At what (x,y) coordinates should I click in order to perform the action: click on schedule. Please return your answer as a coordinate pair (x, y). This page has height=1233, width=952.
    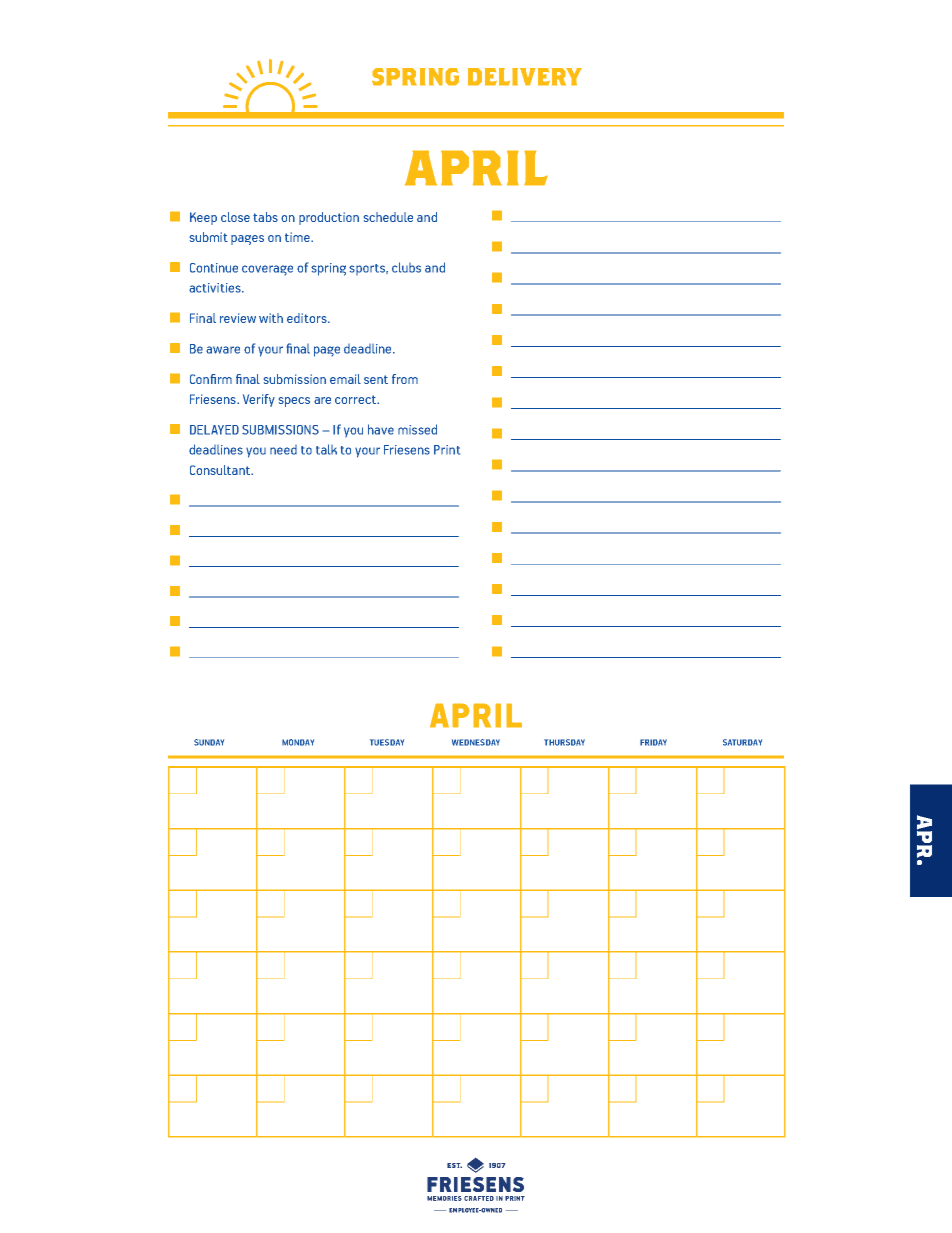
    Looking at the image, I should click on (388, 217).
